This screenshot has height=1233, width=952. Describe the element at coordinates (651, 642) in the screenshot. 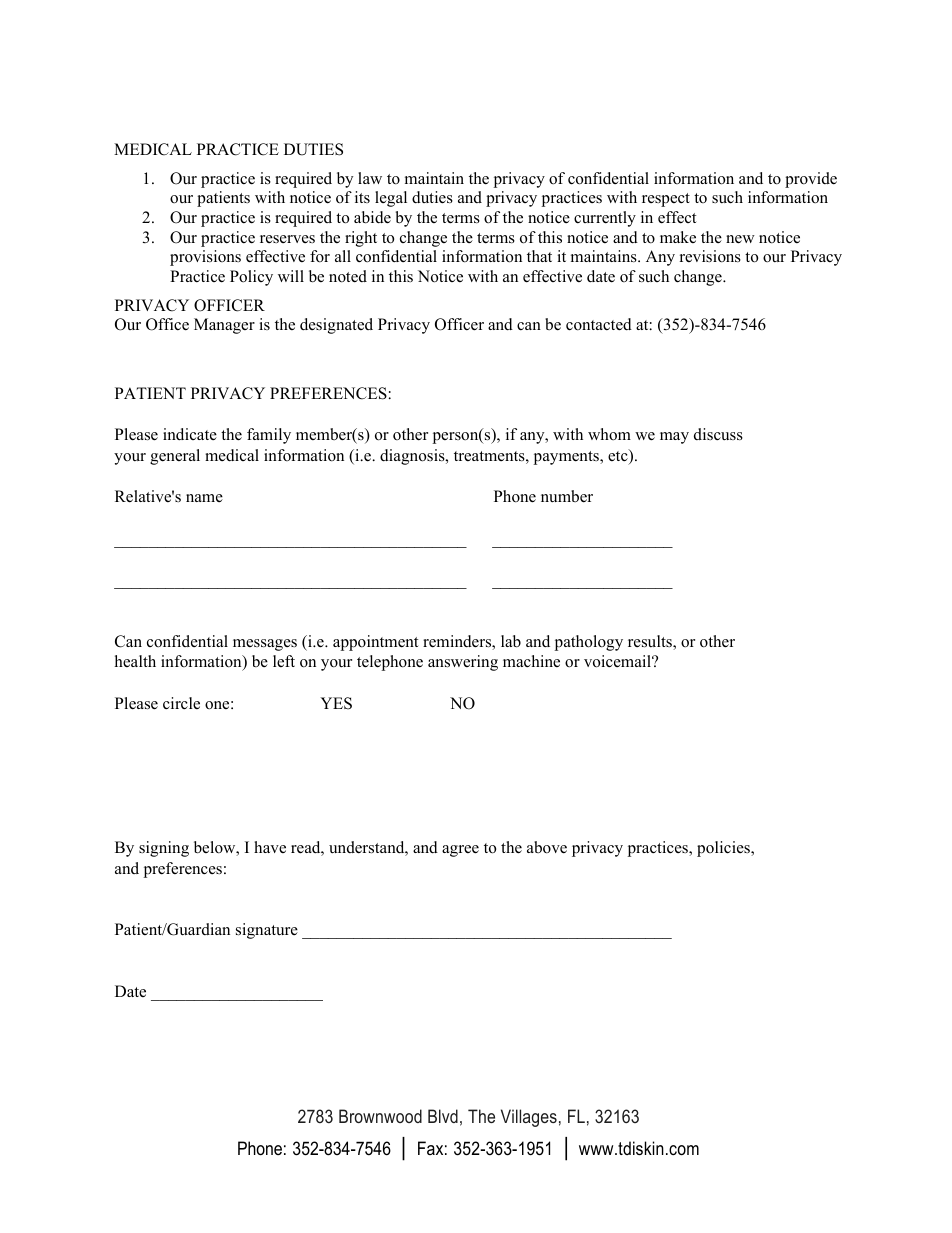

I see `results` at that location.
